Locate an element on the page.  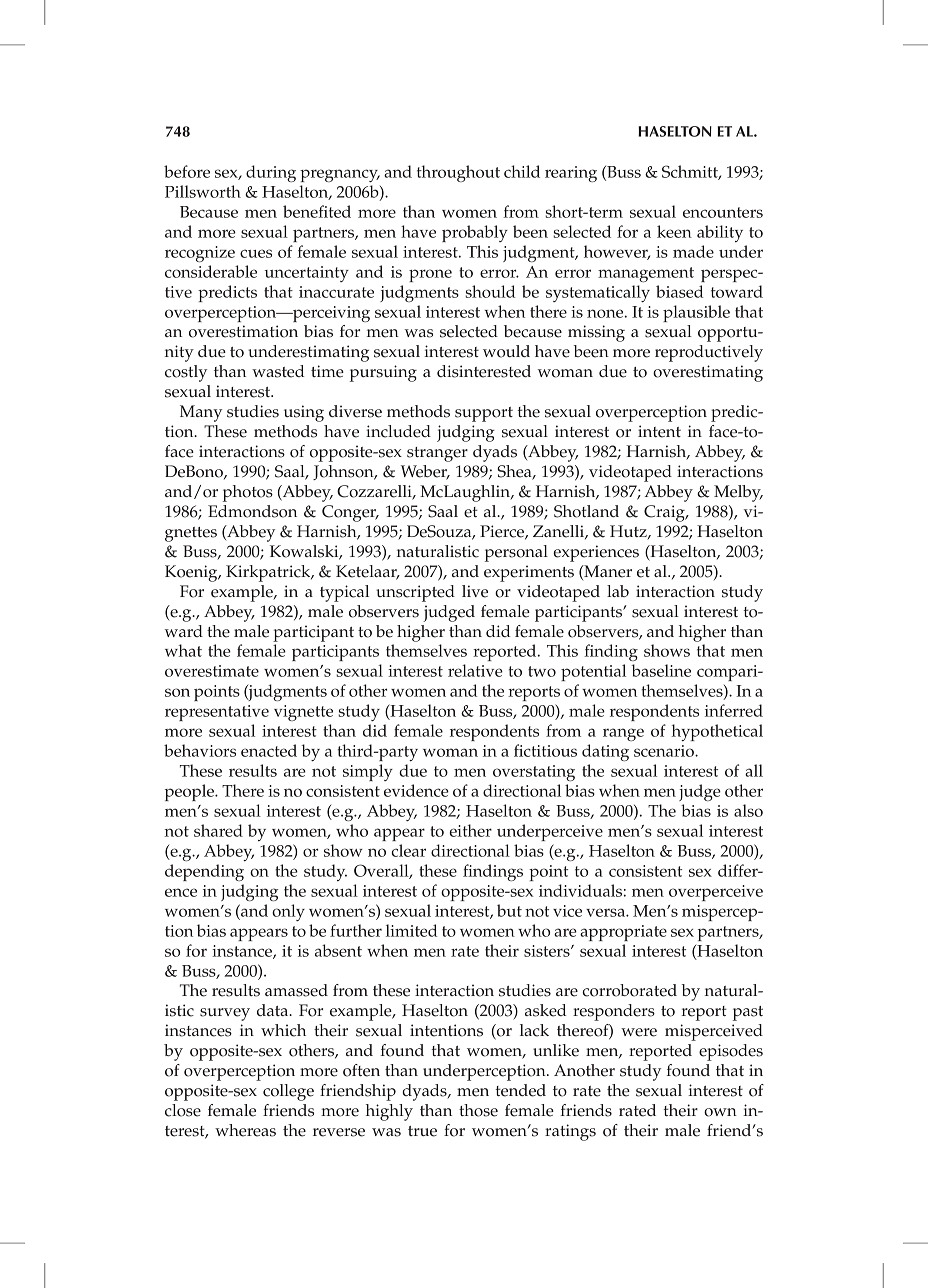
throughout is located at coordinates (458, 173).
